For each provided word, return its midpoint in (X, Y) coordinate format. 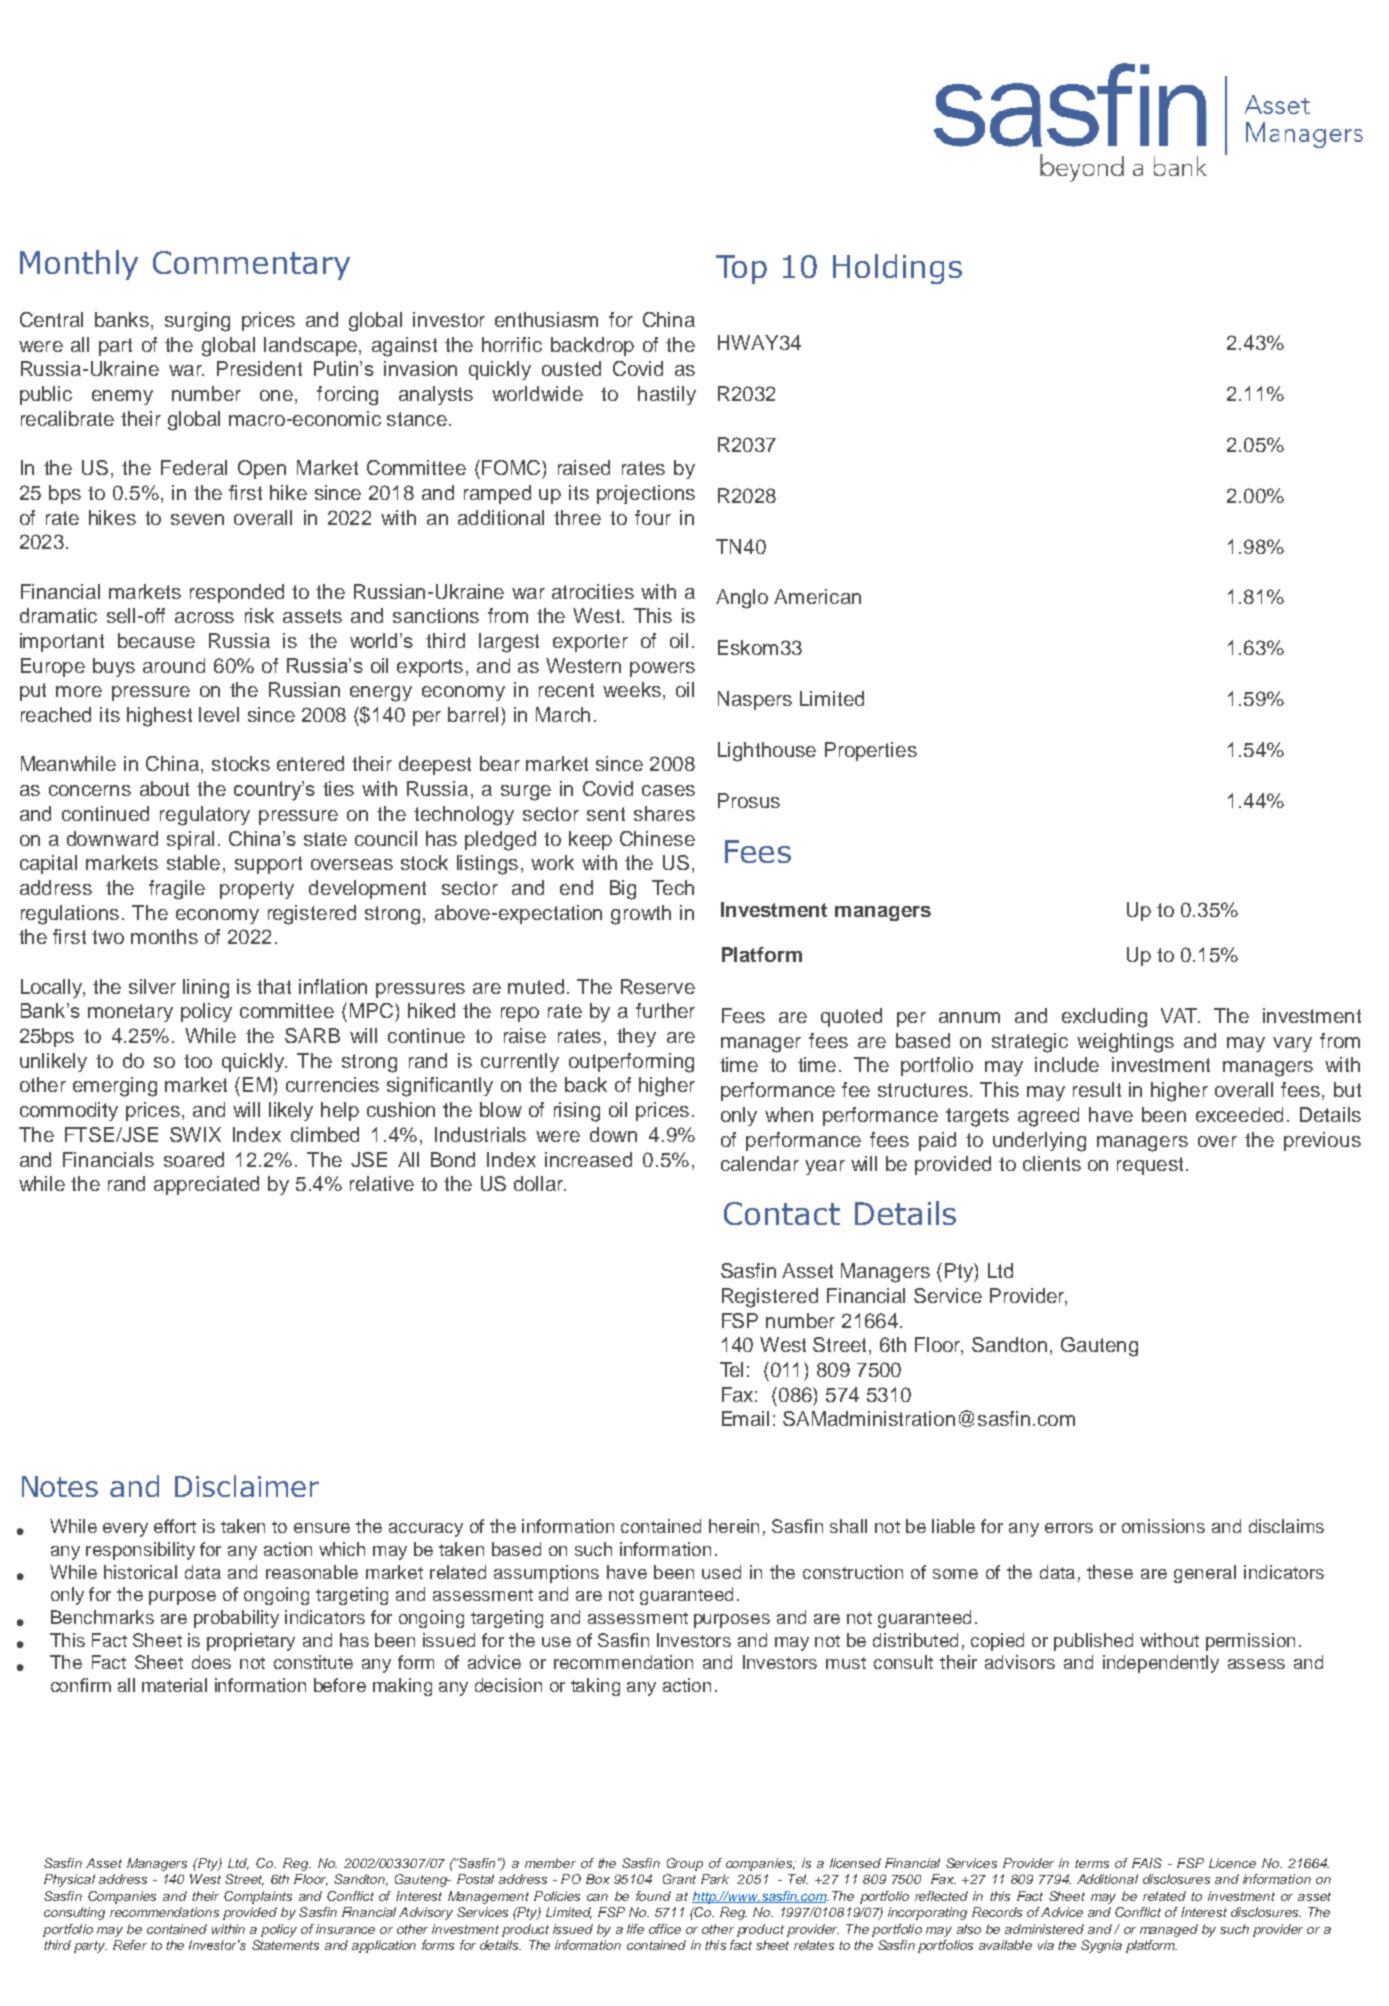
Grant (679, 1879)
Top (741, 269)
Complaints (258, 1897)
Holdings (897, 269)
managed (1169, 1930)
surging (197, 322)
